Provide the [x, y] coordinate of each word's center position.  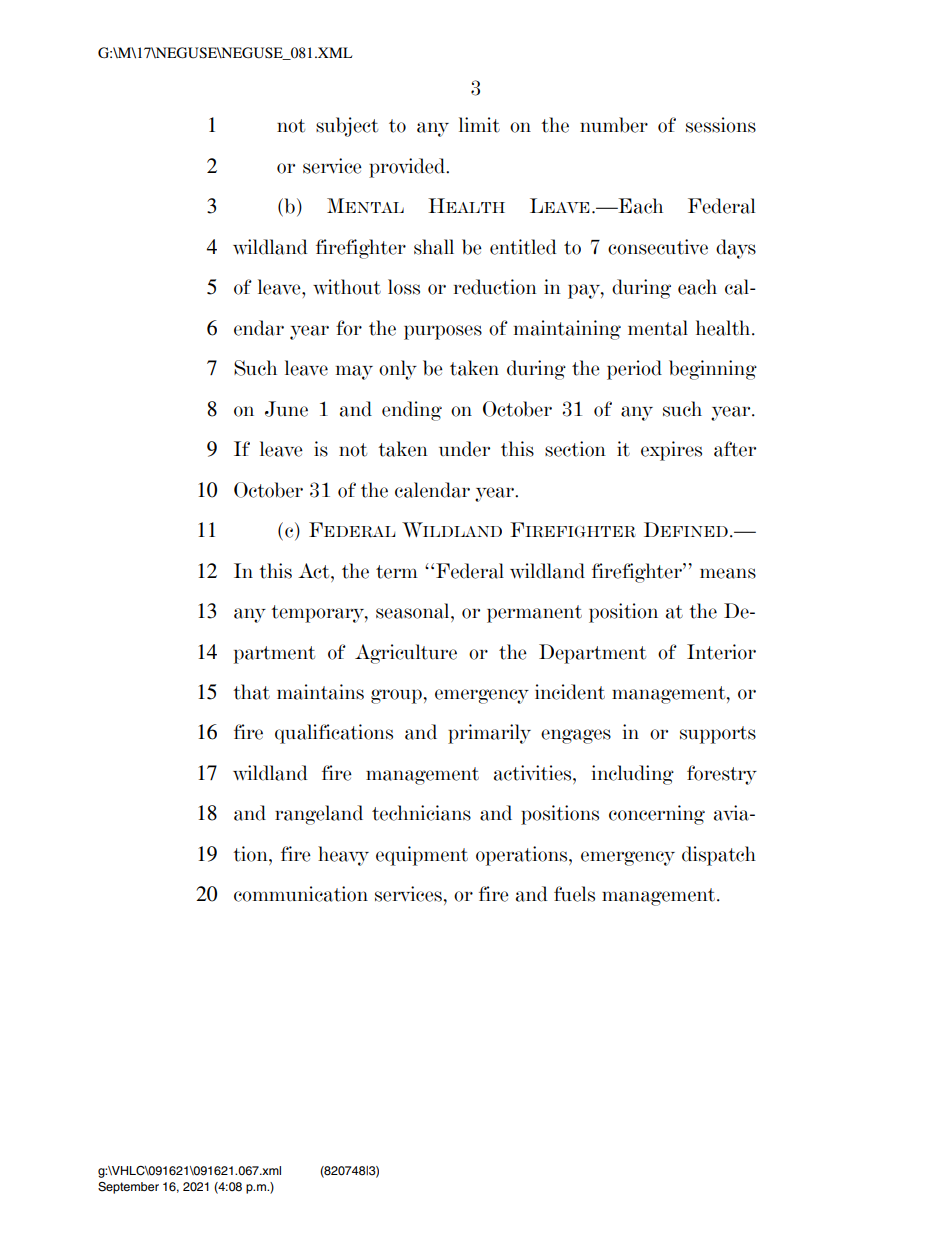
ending [412, 411]
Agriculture [406, 654]
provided [408, 168]
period [634, 370]
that [251, 692]
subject [347, 127]
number [614, 125]
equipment [422, 856]
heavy [343, 856]
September [128, 1188]
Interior [721, 652]
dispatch [719, 856]
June [286, 409]
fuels [574, 894]
